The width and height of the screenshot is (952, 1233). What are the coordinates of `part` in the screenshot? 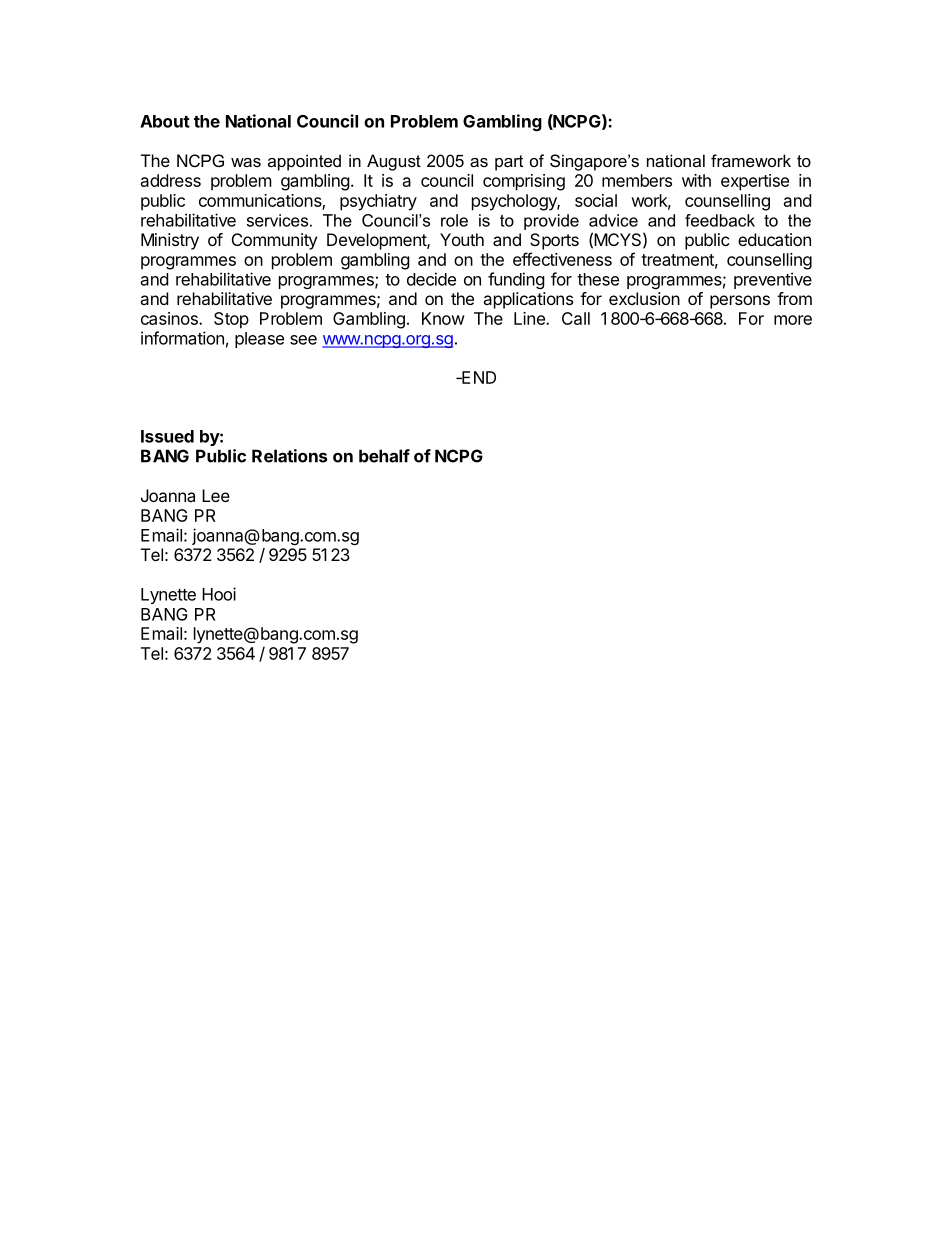 It's located at (509, 163).
